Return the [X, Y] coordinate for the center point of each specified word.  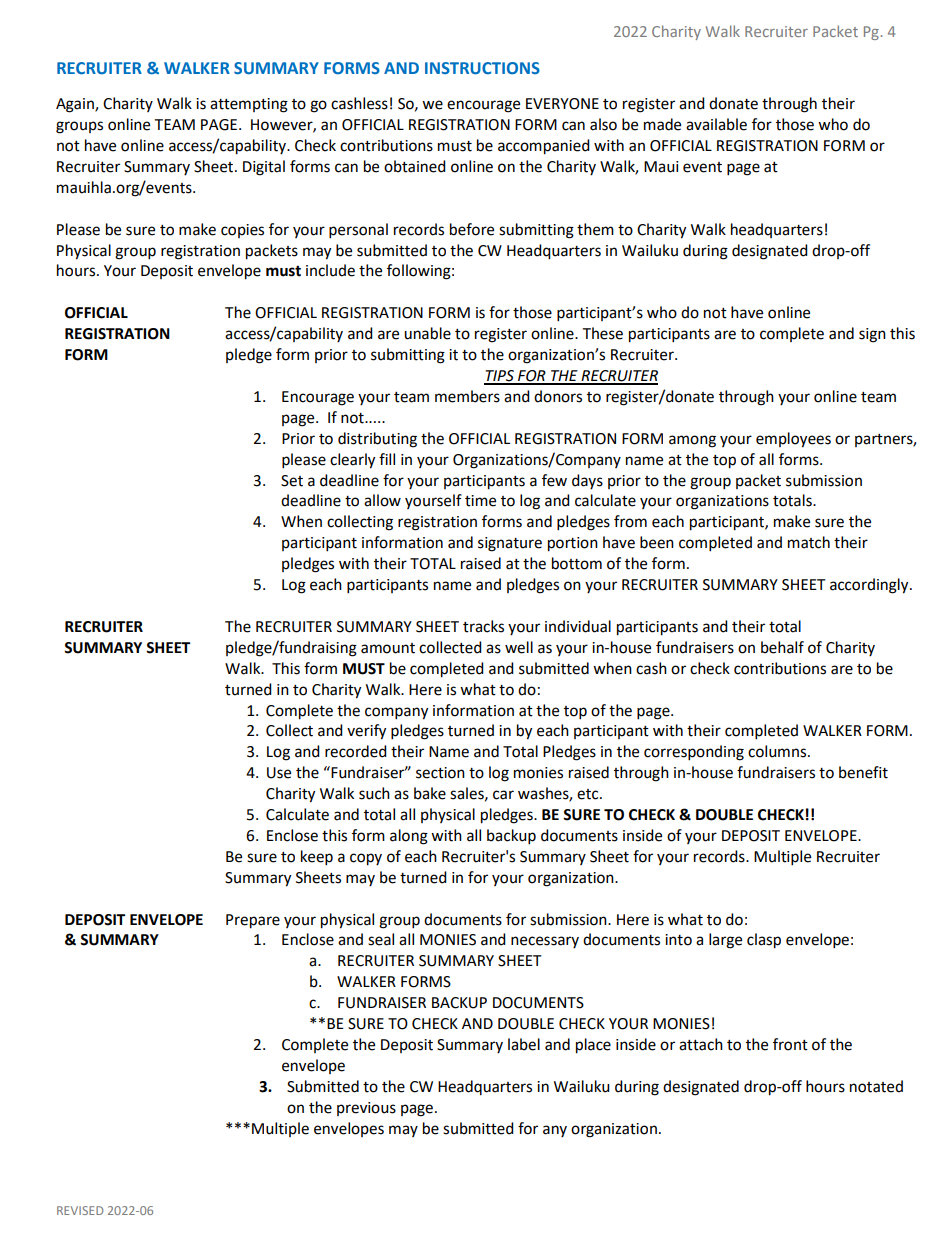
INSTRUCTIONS [482, 68]
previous [366, 1109]
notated [876, 1086]
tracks [483, 626]
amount [388, 648]
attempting [249, 105]
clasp [764, 941]
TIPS [500, 377]
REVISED [80, 1210]
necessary [545, 942]
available [716, 124]
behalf [782, 647]
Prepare [253, 921]
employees [793, 440]
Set [292, 481]
